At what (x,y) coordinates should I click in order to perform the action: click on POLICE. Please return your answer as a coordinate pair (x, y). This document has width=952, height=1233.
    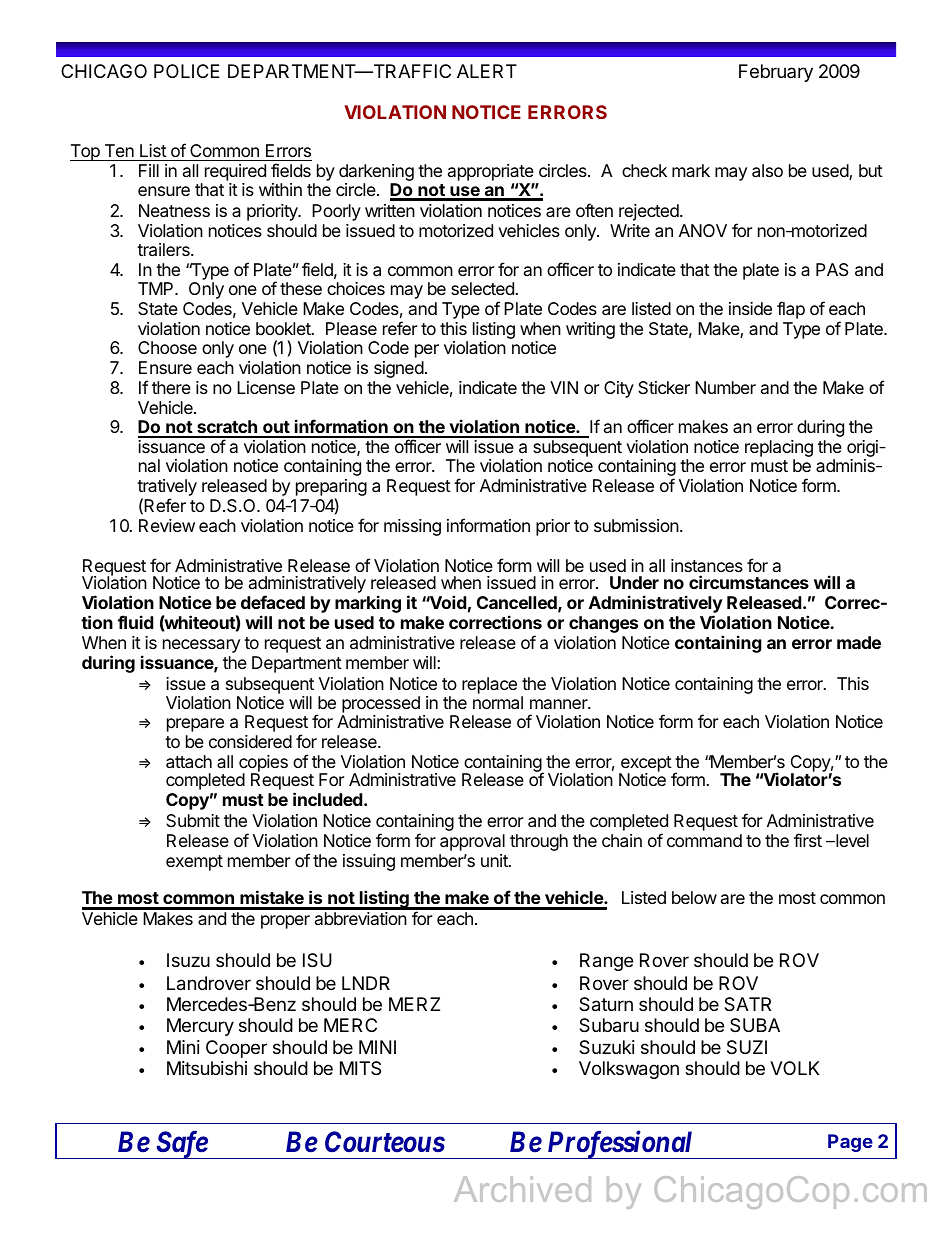
    Looking at the image, I should click on (187, 71).
